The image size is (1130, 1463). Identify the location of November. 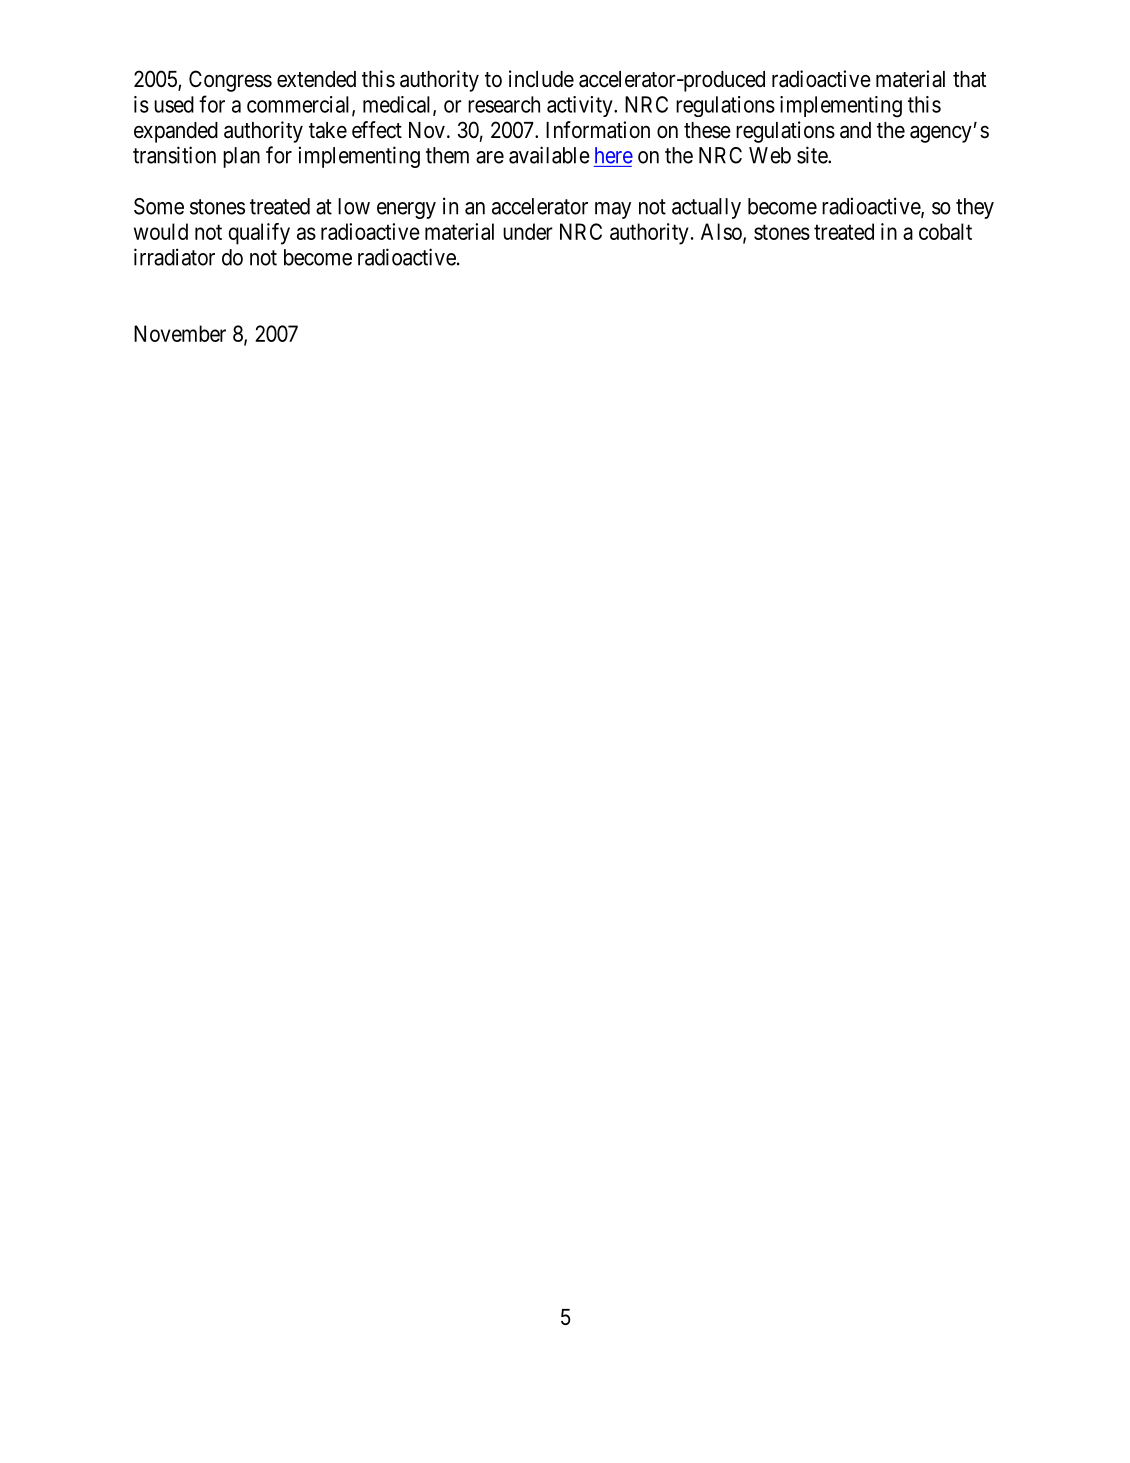
(180, 333).
